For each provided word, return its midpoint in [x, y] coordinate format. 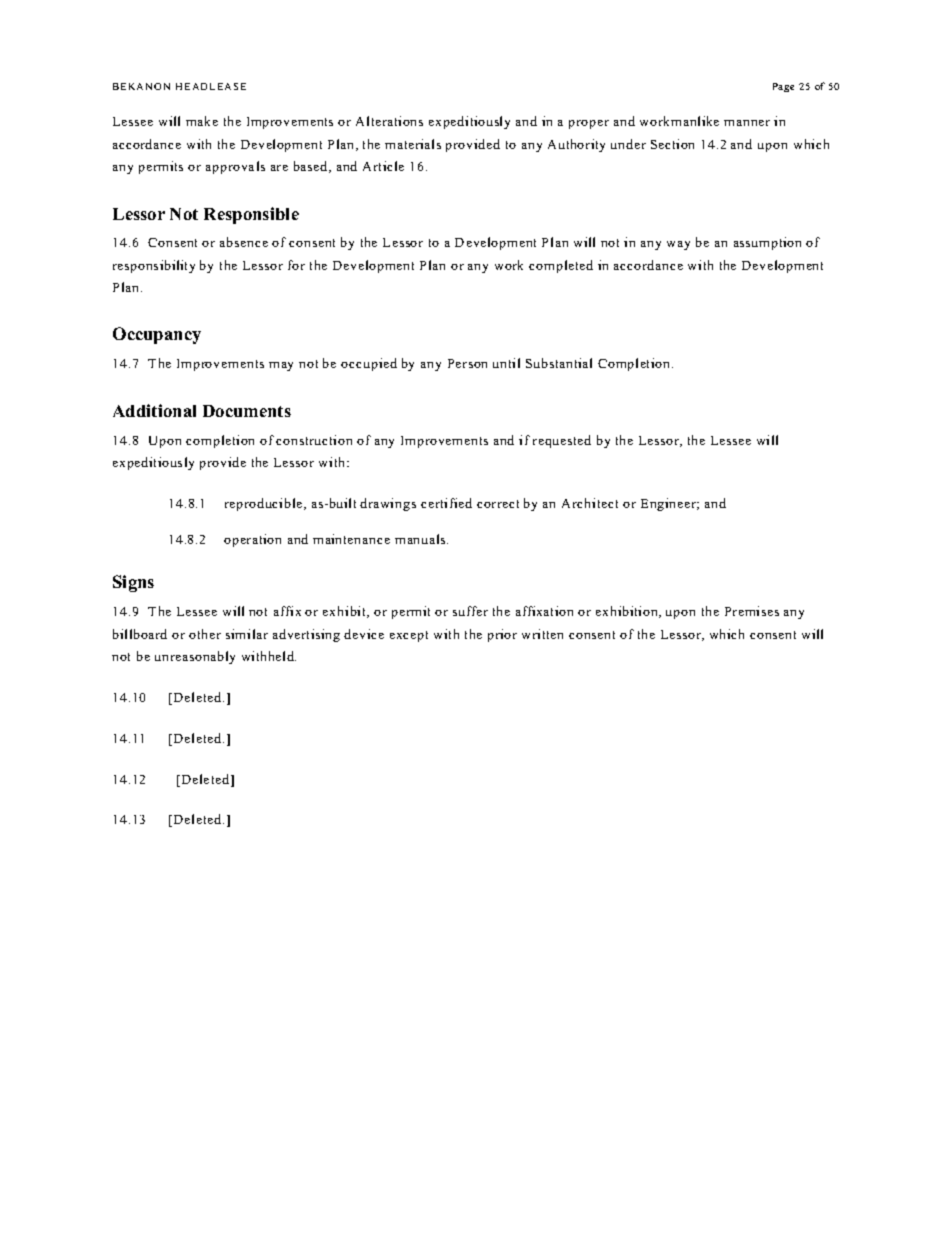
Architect [590, 503]
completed [561, 266]
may [281, 366]
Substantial [559, 363]
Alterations [389, 121]
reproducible [263, 504]
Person [467, 363]
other [205, 634]
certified [446, 503]
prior [502, 635]
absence [244, 242]
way [678, 245]
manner [747, 123]
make [202, 121]
